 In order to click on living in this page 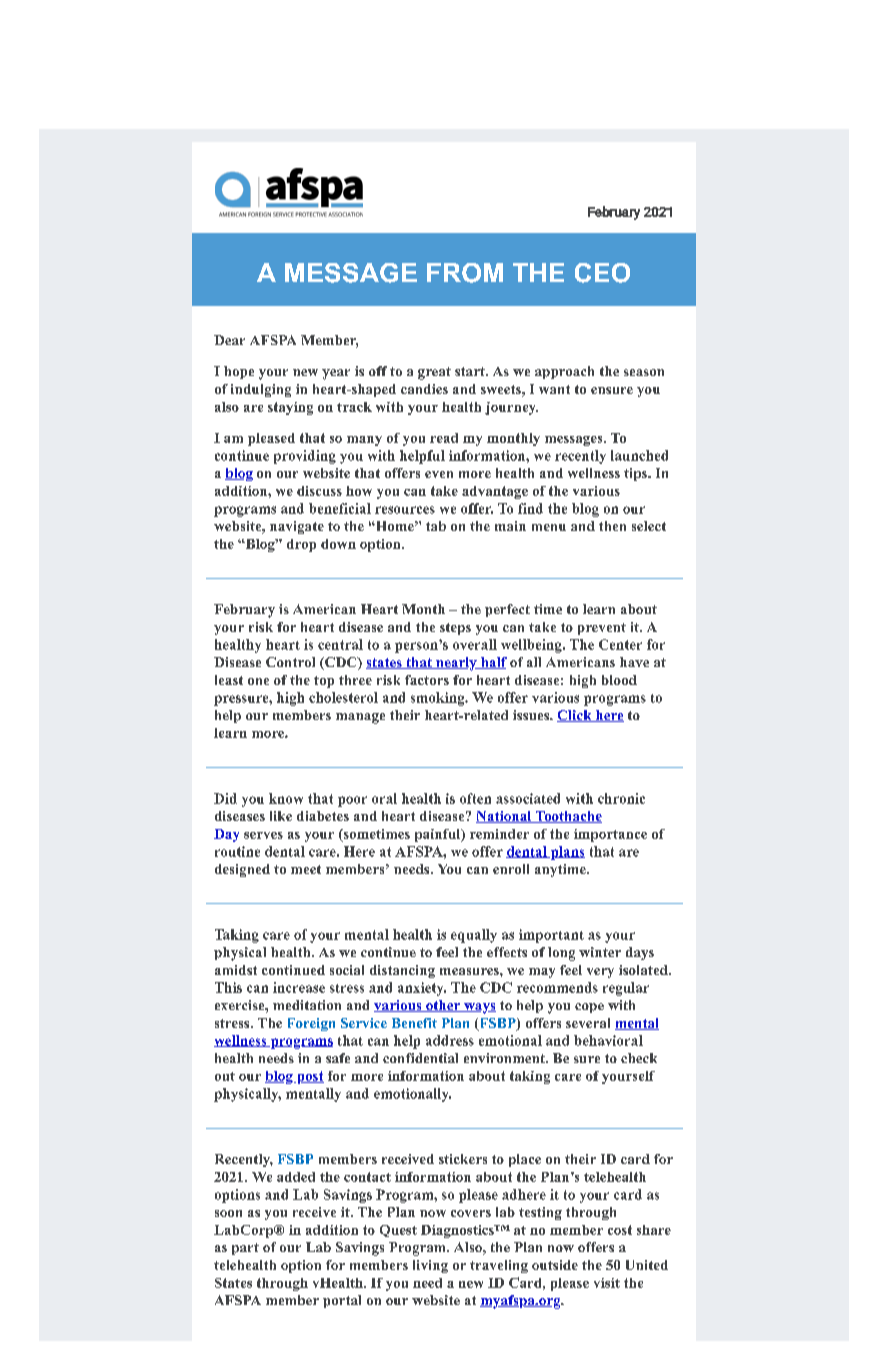, I will do `click(430, 1266)`.
